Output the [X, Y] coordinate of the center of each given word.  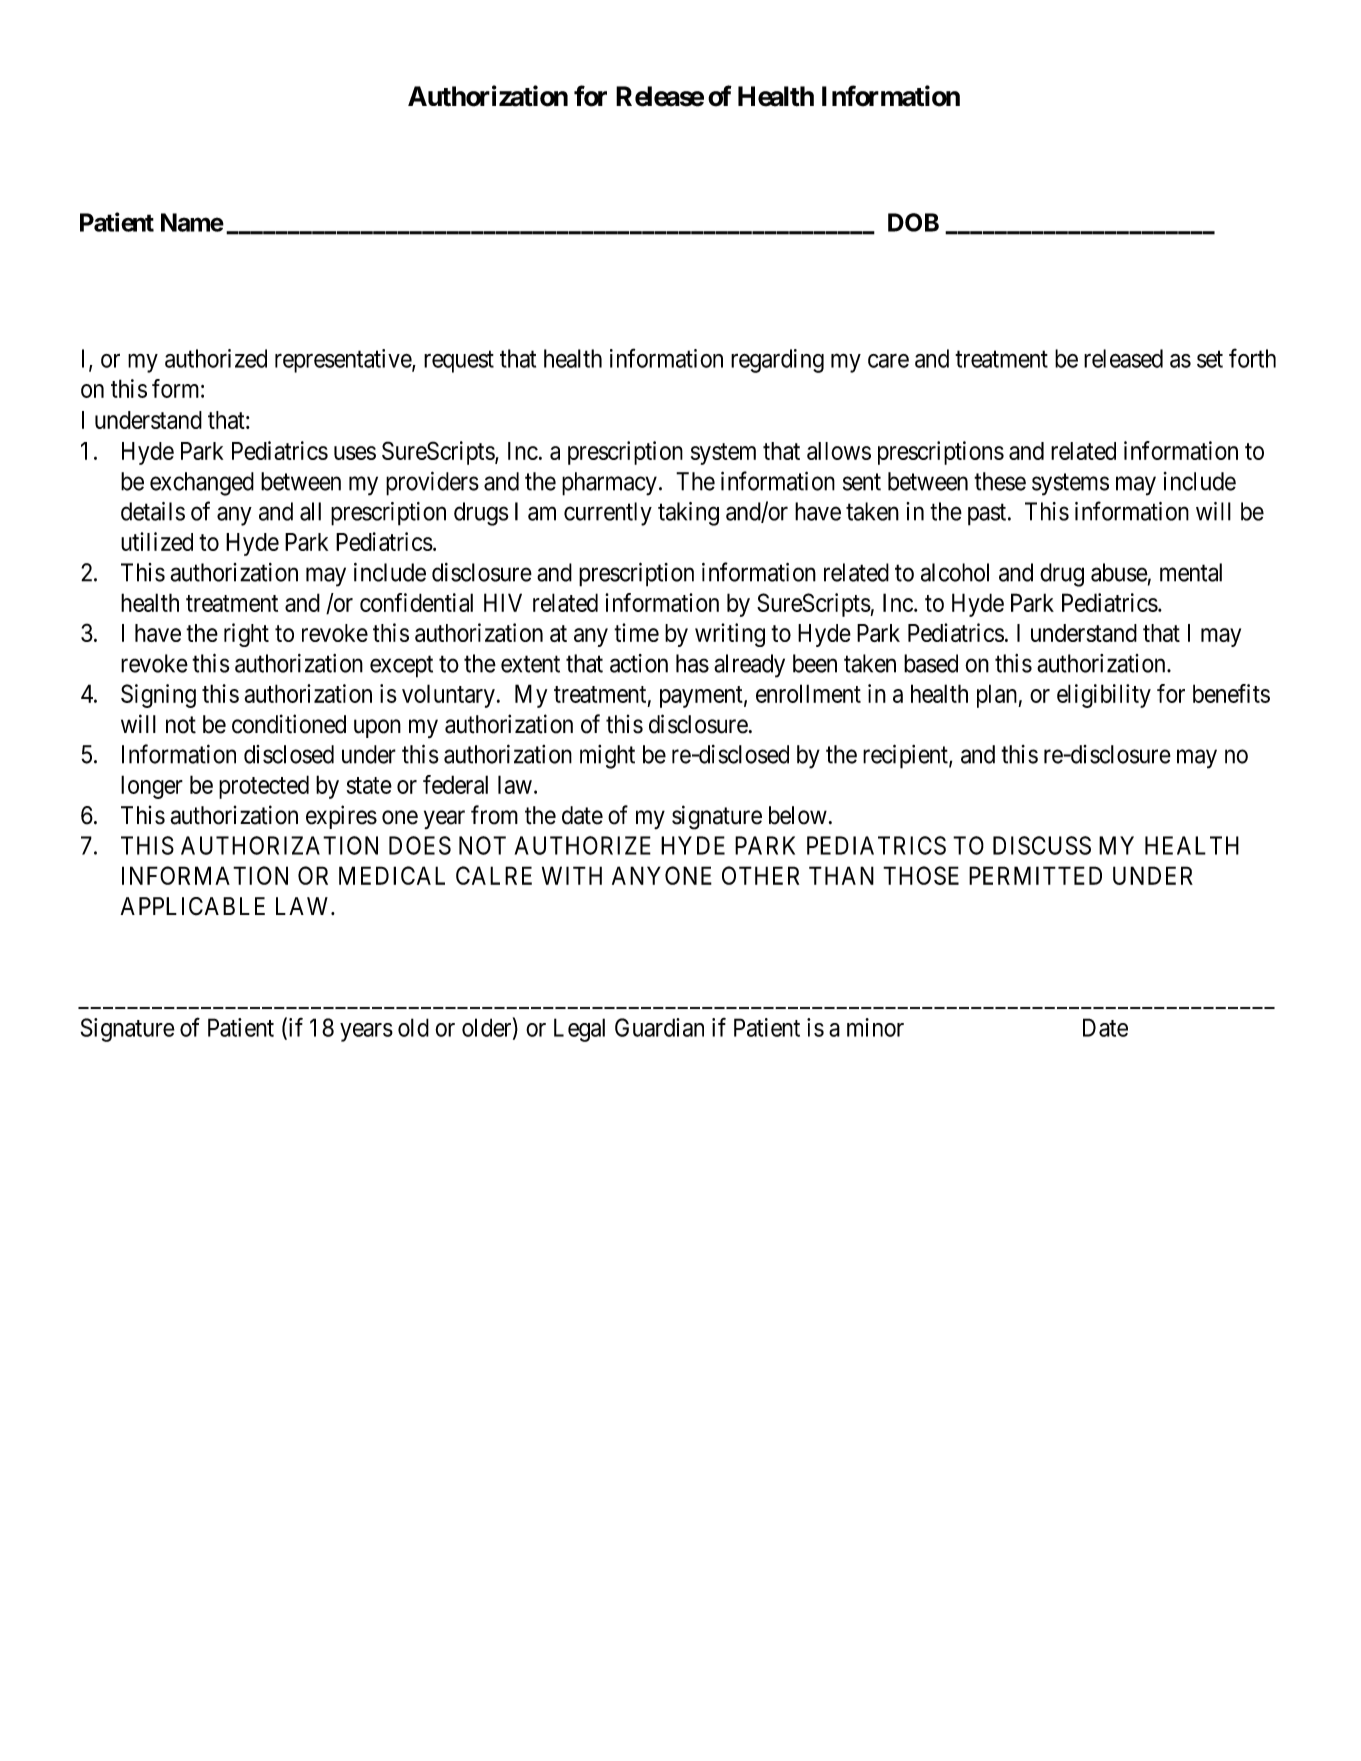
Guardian [659, 1027]
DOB [913, 222]
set [1210, 359]
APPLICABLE [193, 906]
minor [875, 1027]
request [459, 362]
